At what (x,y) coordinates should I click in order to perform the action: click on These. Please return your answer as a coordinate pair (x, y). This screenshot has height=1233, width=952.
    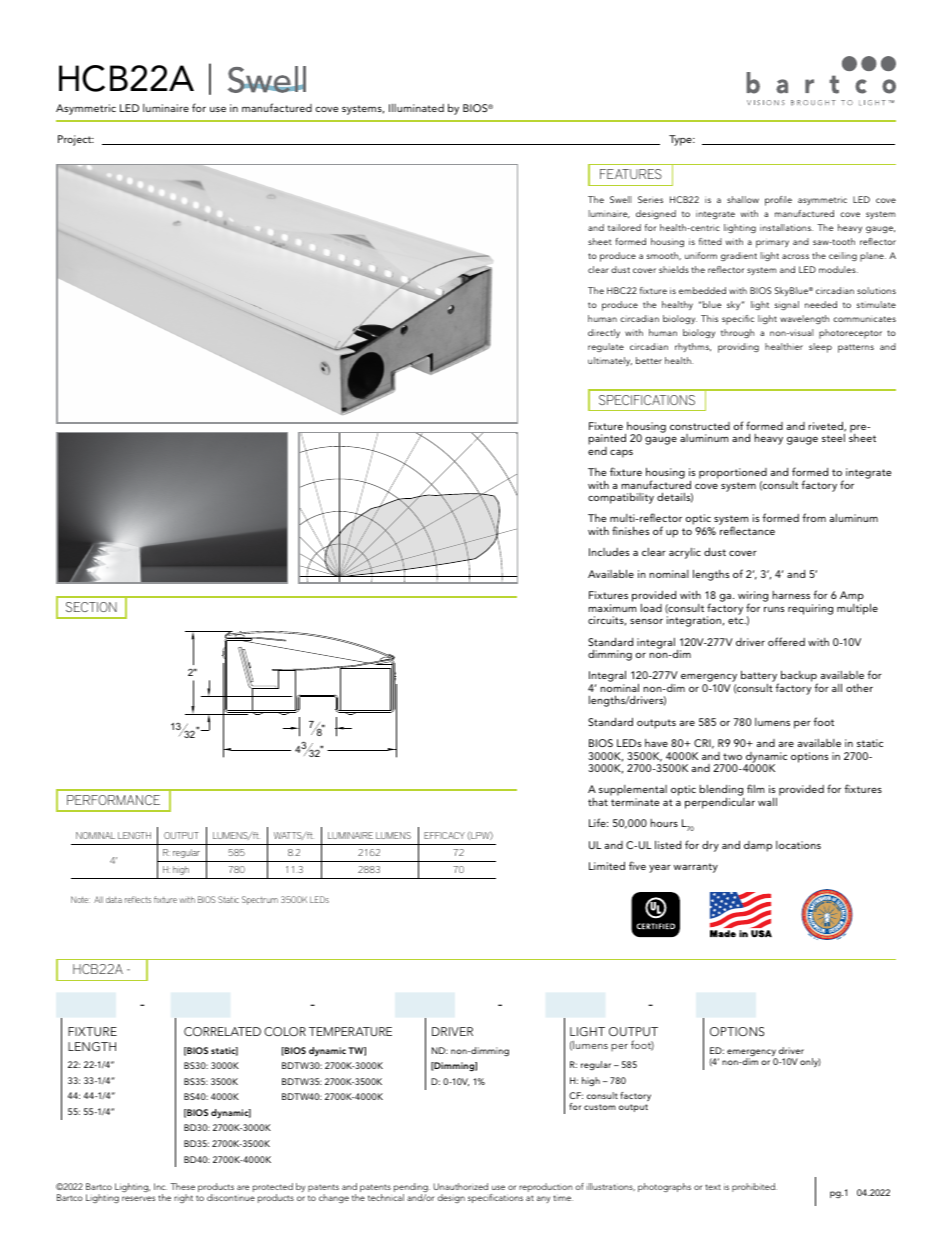
    Looking at the image, I should click on (182, 1186).
